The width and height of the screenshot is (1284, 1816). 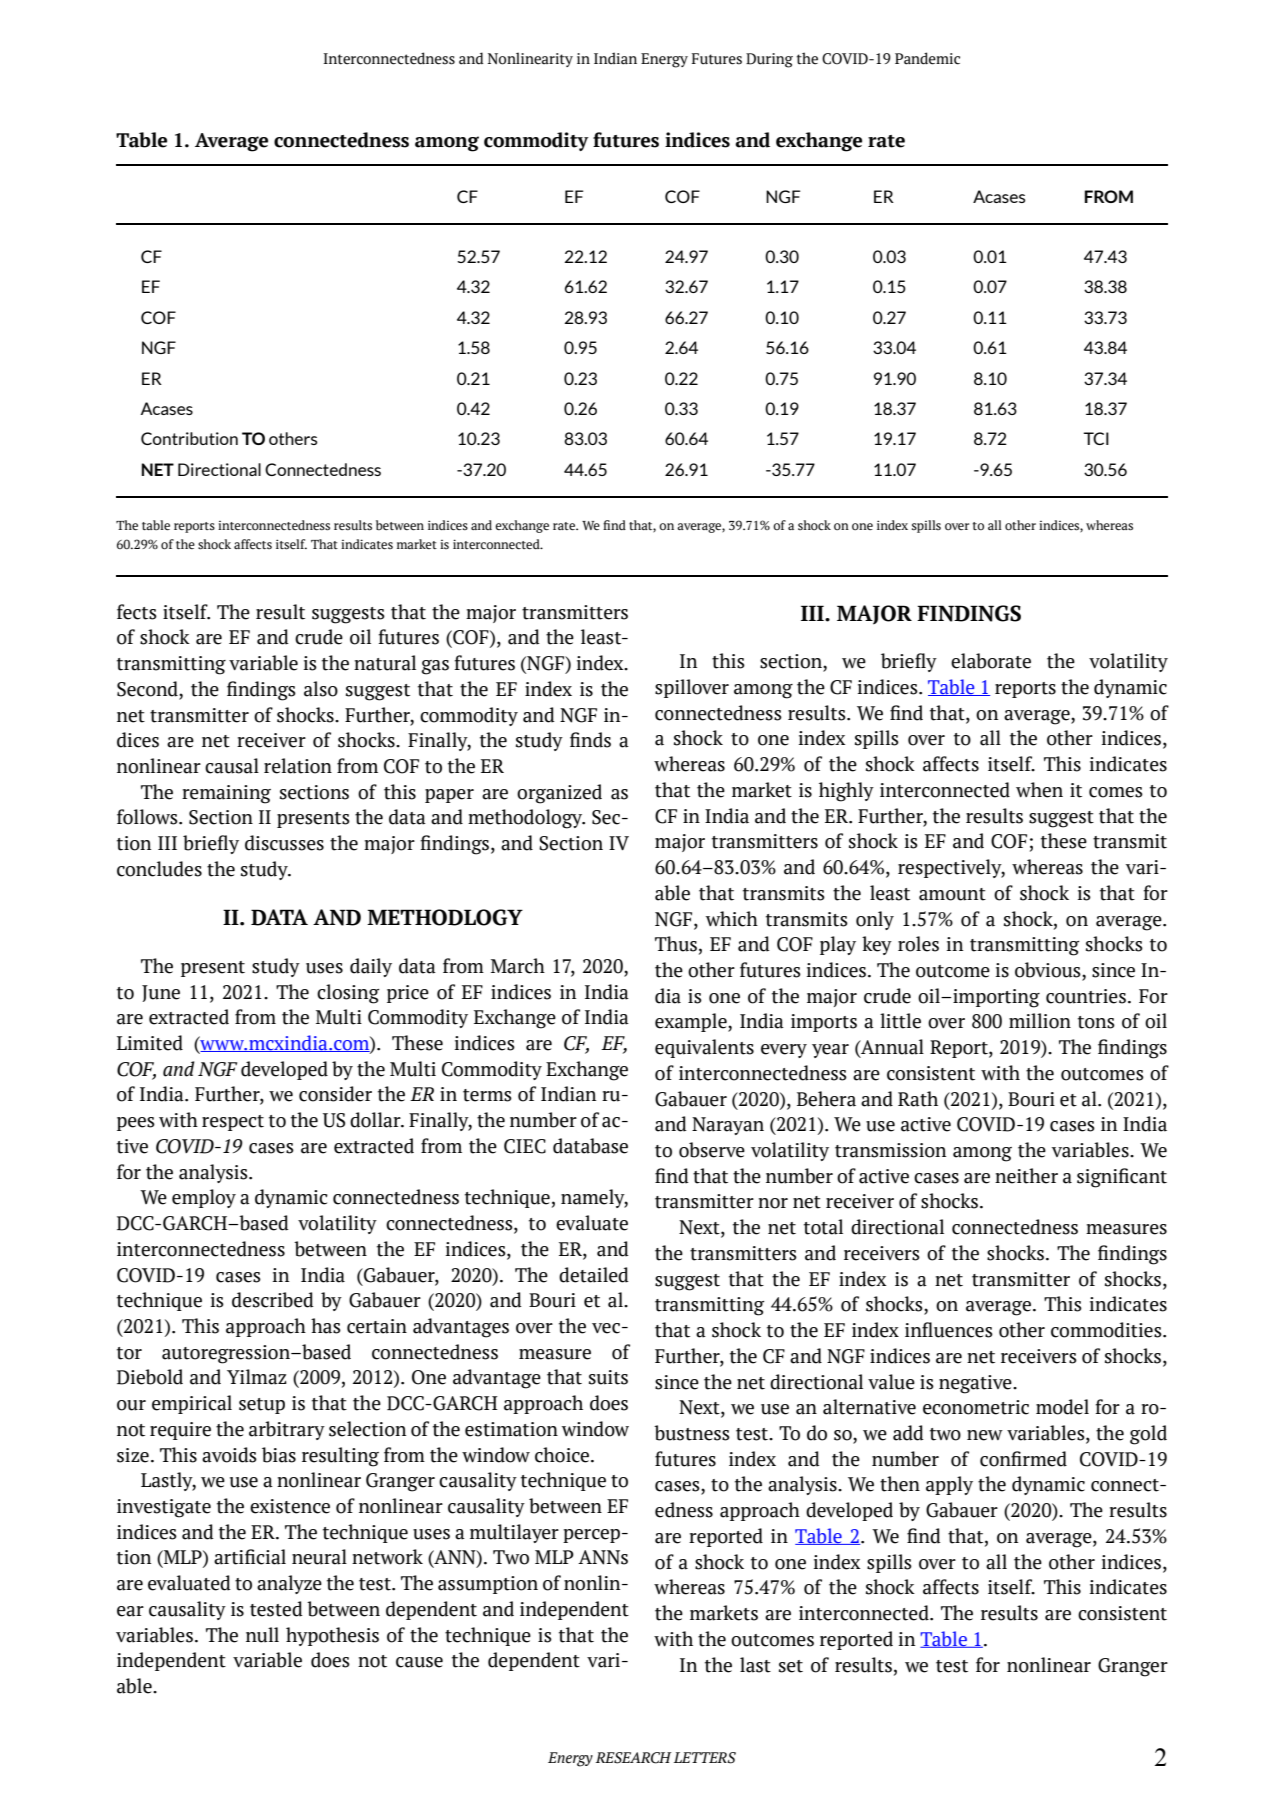 What do you see at coordinates (769, 60) in the screenshot?
I see `During` at bounding box center [769, 60].
